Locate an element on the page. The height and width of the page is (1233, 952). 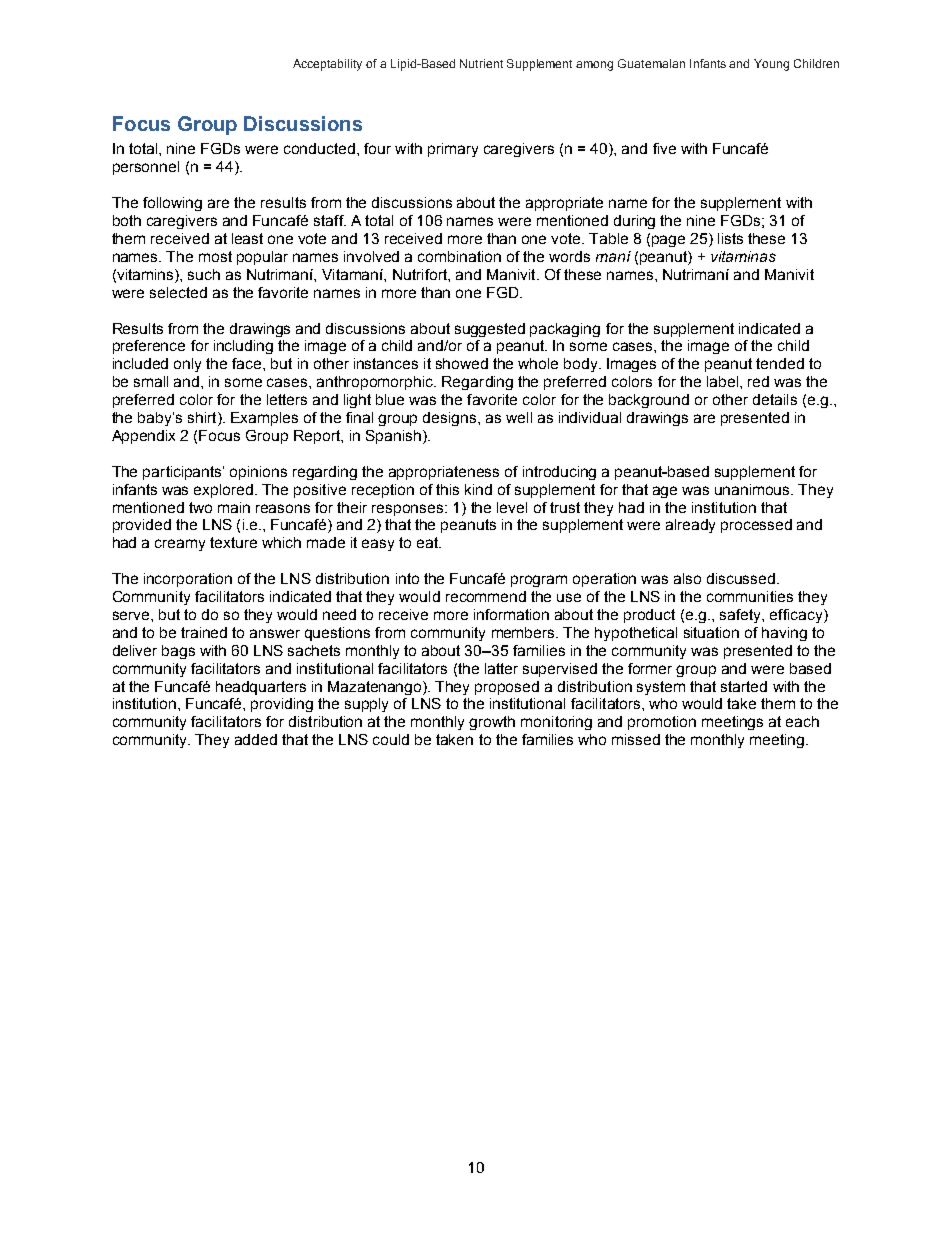
shirt is located at coordinates (203, 419).
